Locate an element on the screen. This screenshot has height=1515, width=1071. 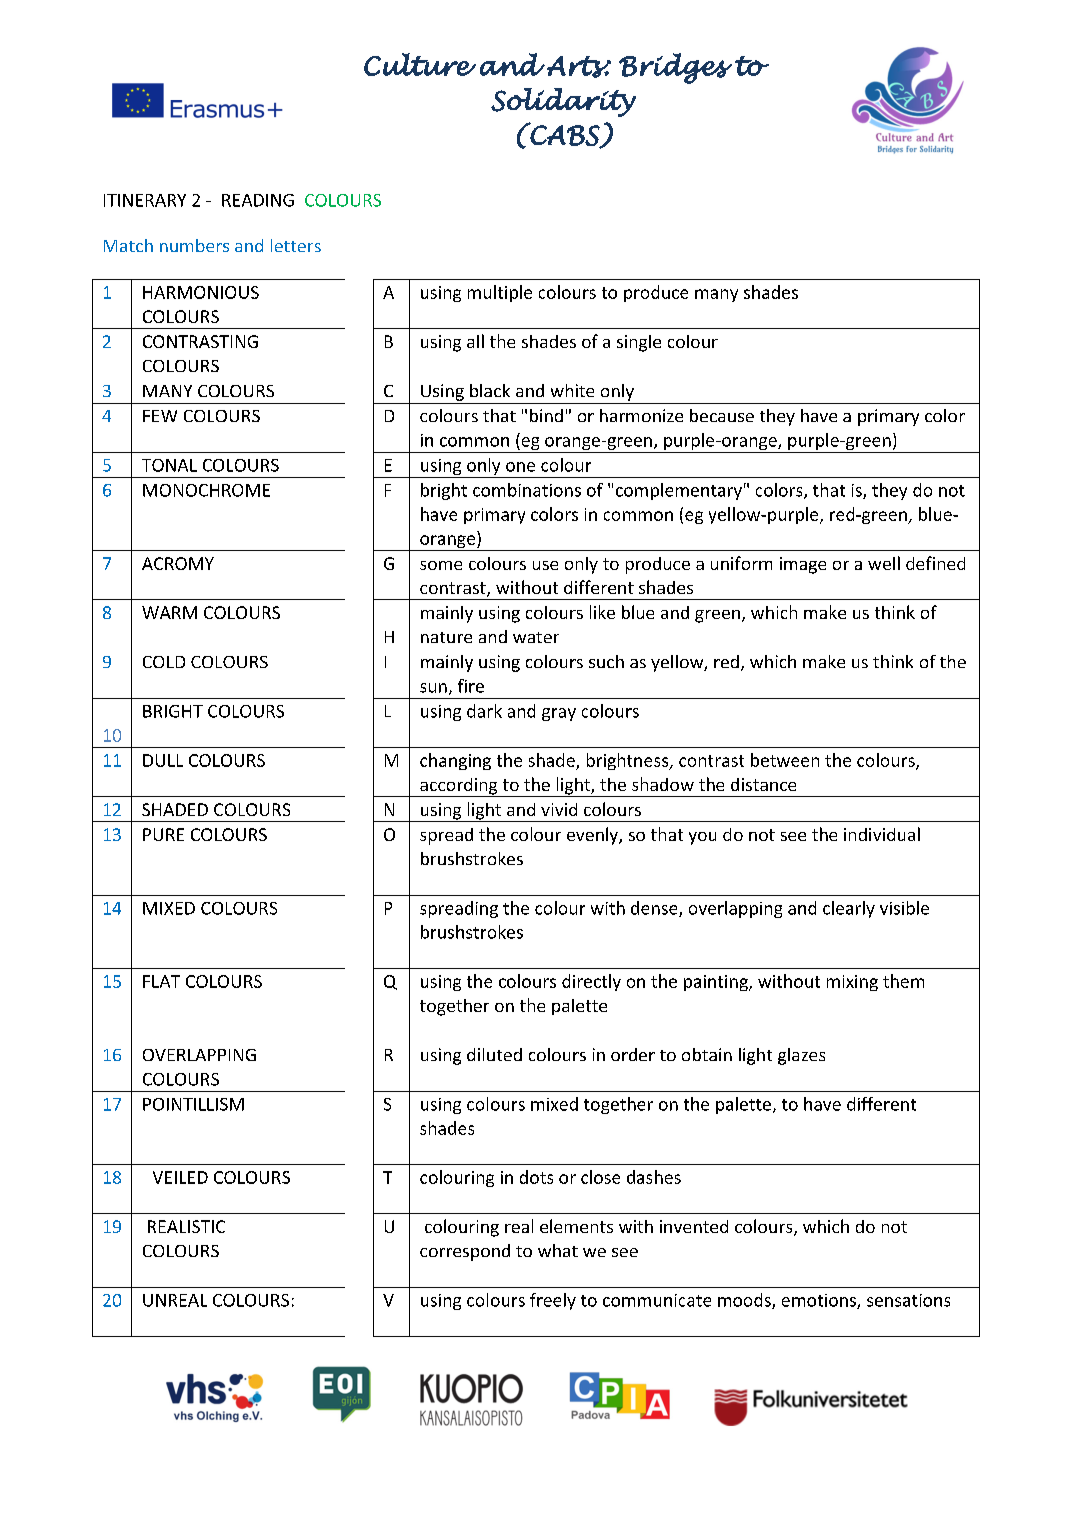
evenly is located at coordinates (593, 836).
